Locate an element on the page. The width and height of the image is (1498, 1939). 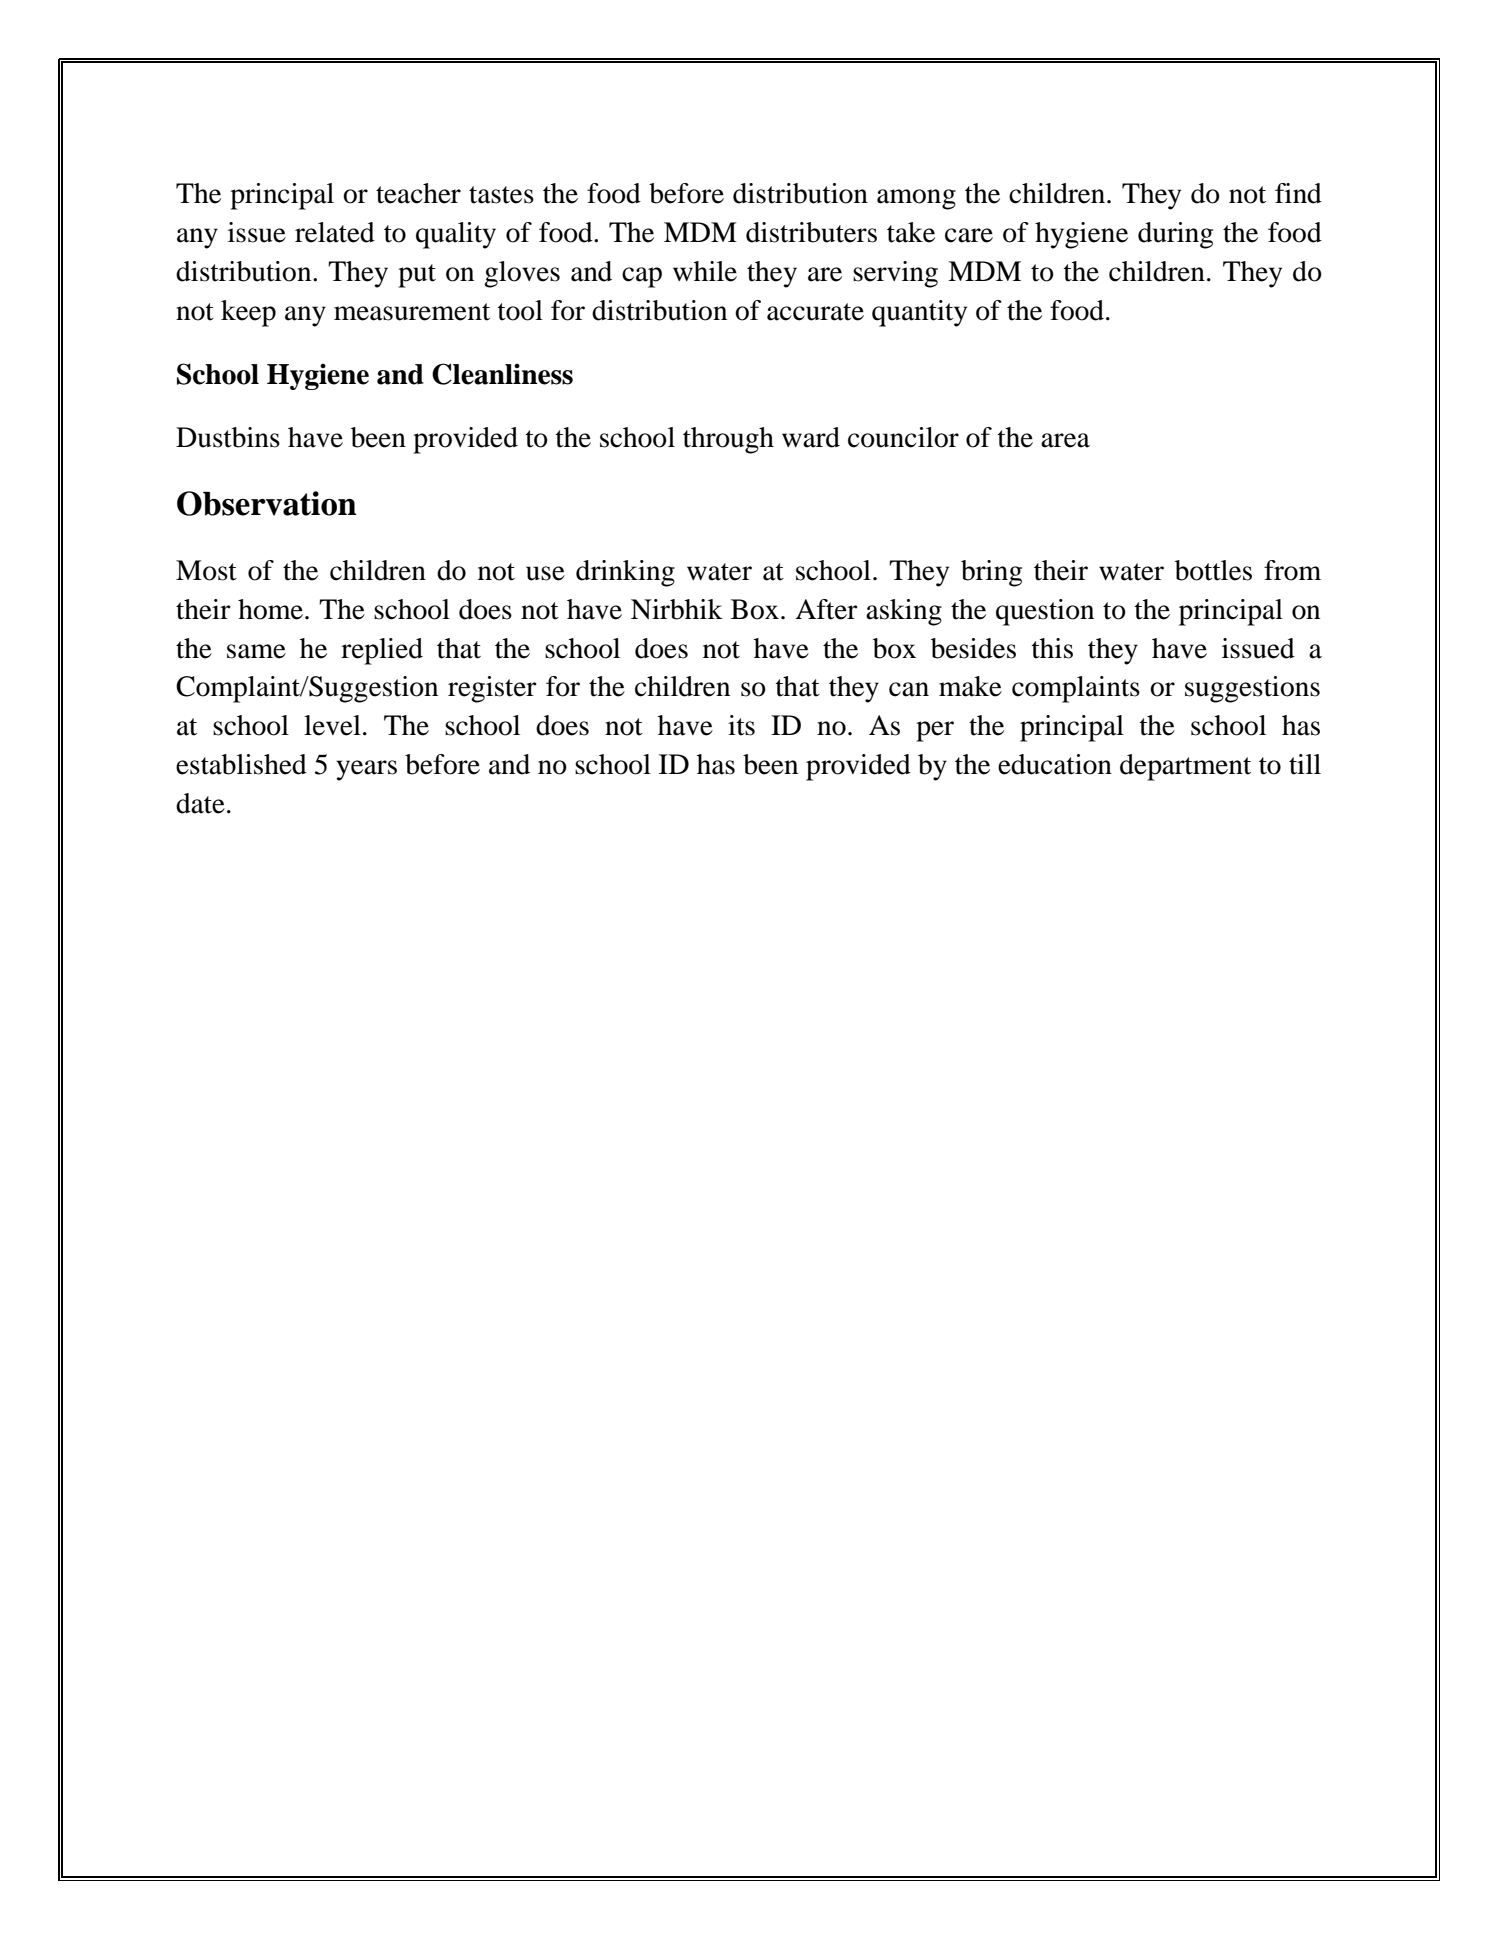
among is located at coordinates (916, 199).
